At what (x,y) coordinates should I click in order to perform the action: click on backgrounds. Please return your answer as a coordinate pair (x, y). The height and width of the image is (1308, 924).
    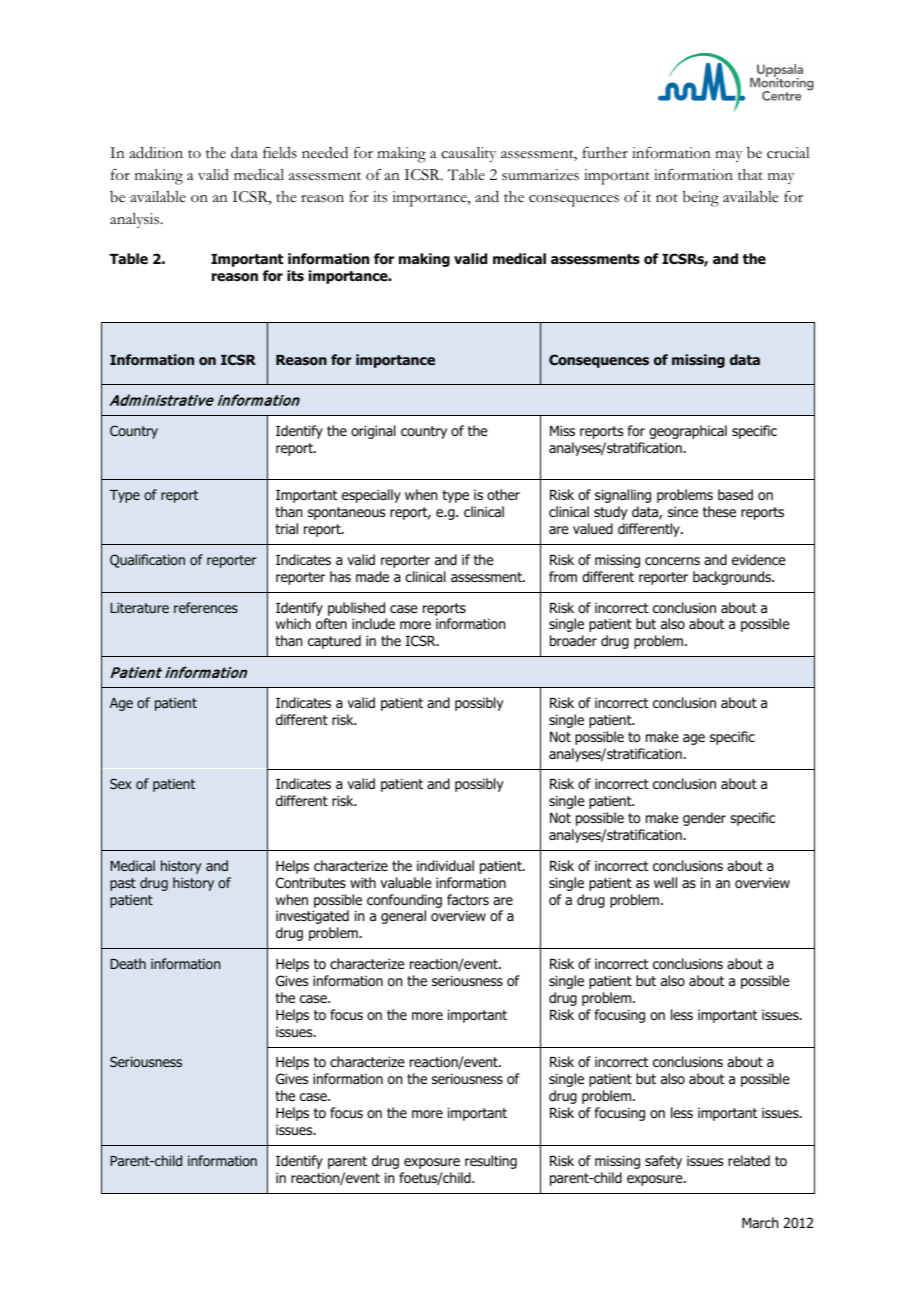
    Looking at the image, I should click on (733, 578).
